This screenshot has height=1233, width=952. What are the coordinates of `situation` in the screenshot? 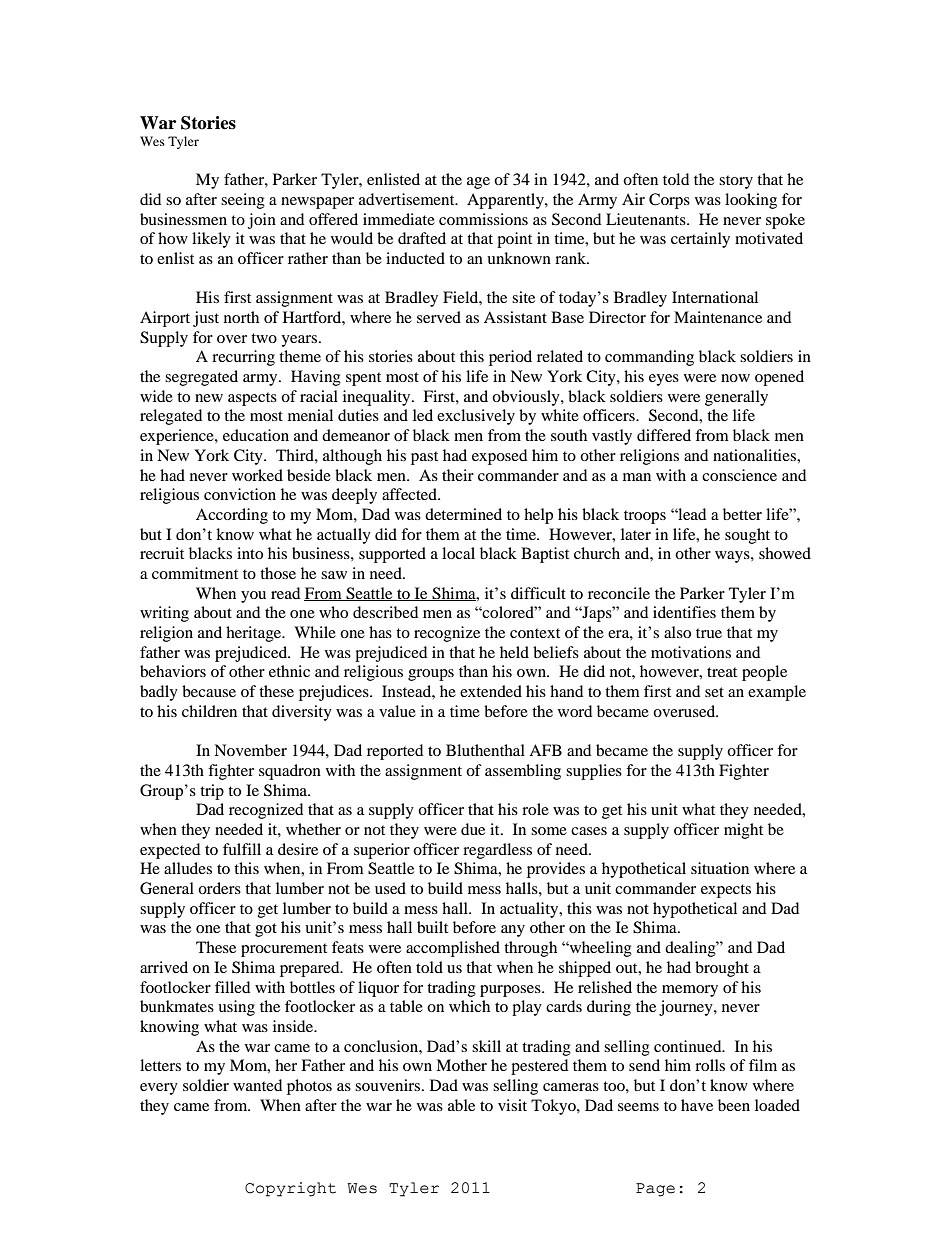 It's located at (720, 868).
